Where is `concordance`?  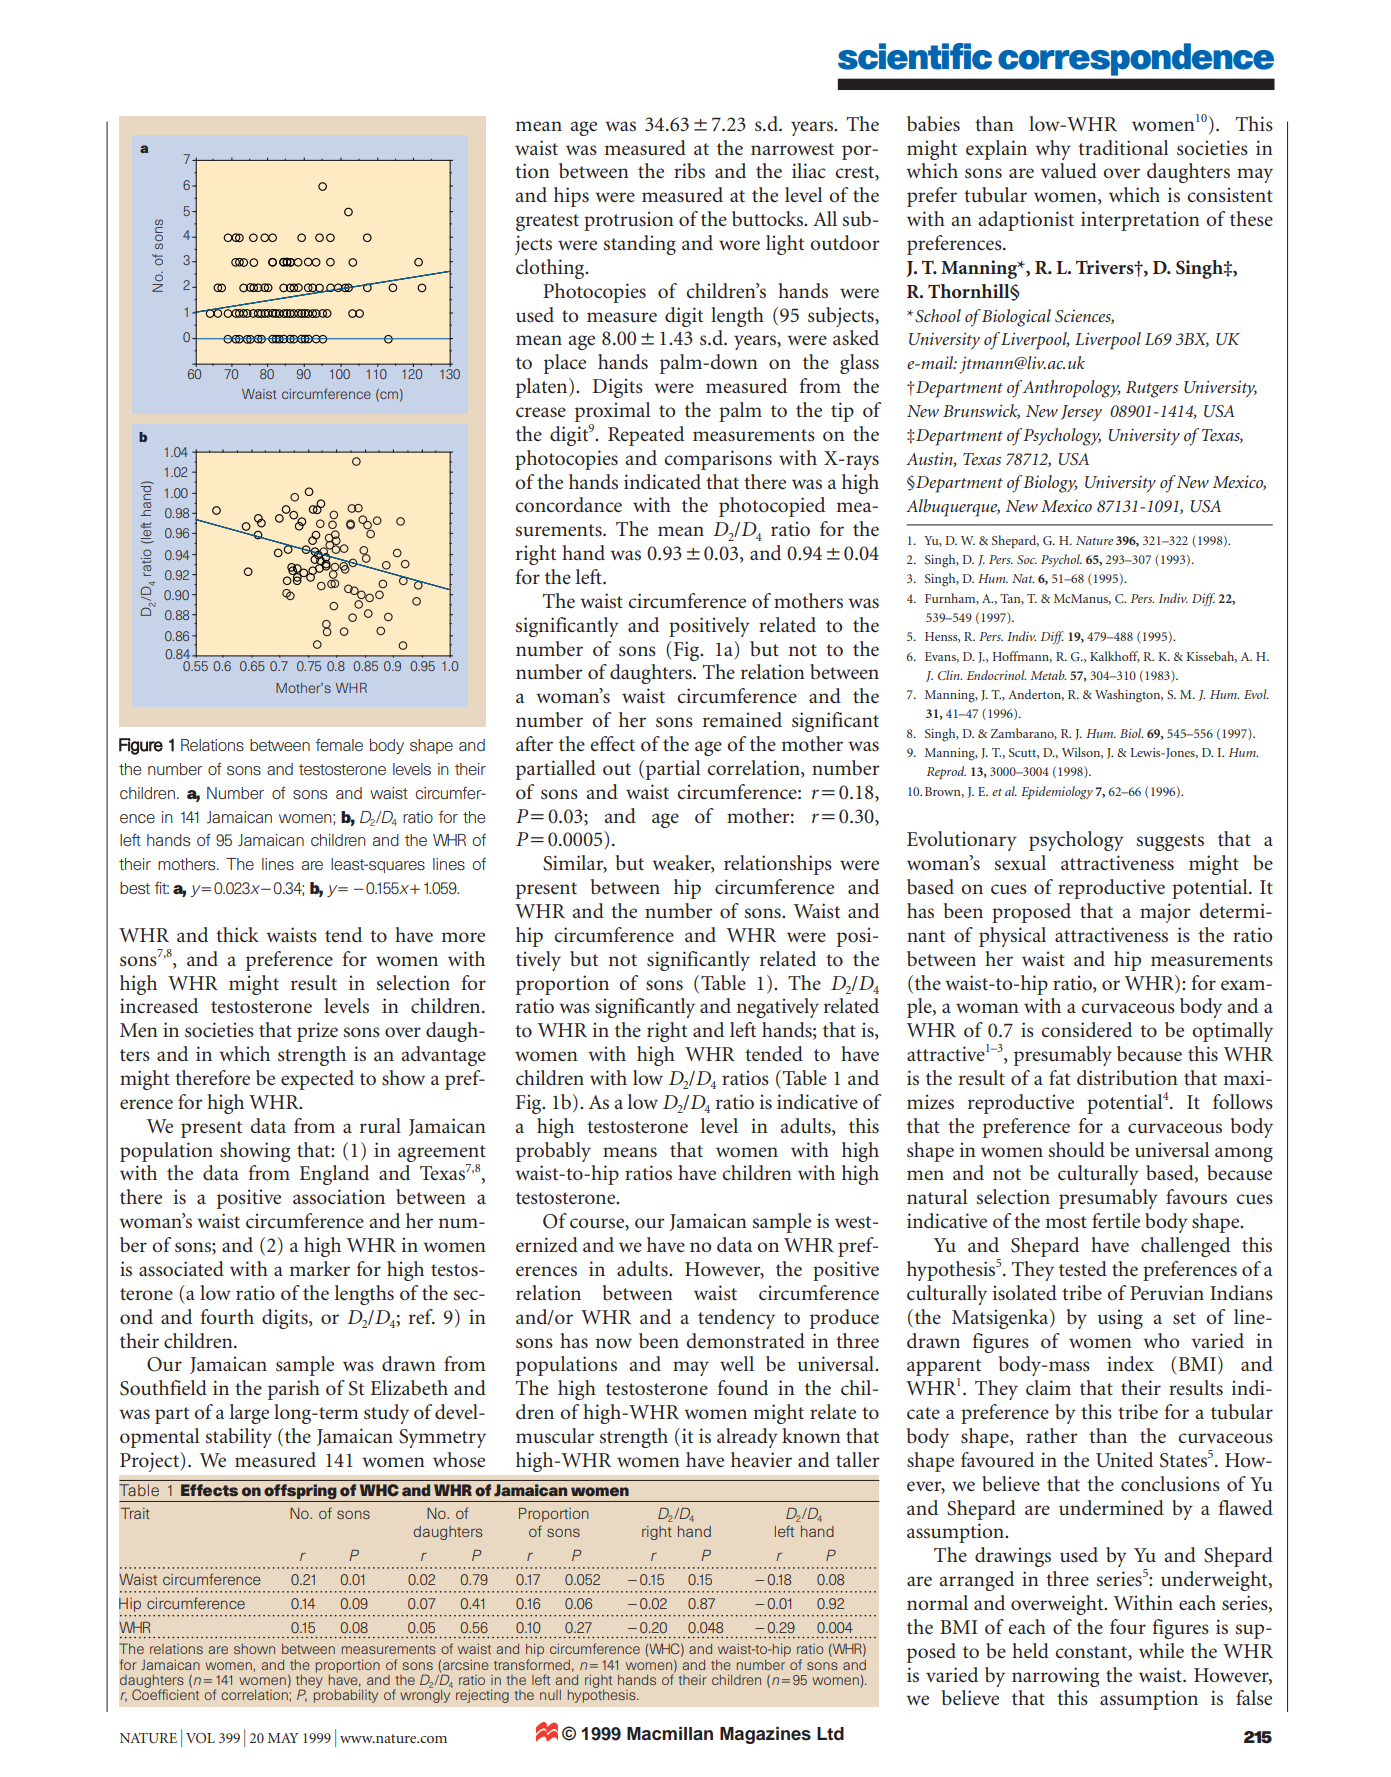
concordance is located at coordinates (568, 505).
